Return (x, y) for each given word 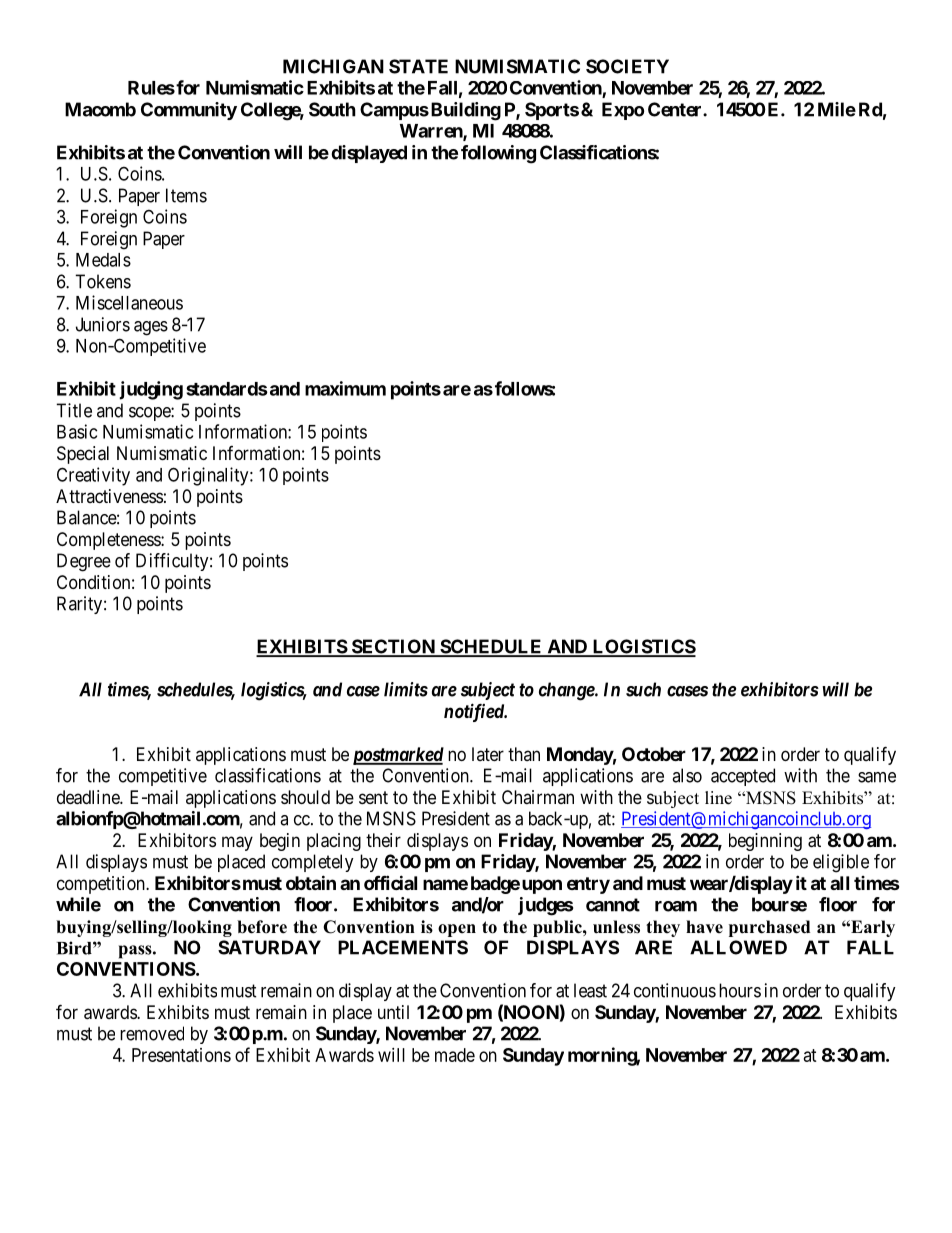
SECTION (393, 647)
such (643, 689)
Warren (432, 132)
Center (676, 109)
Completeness (109, 541)
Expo (623, 111)
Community (189, 111)
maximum (345, 388)
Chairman (538, 797)
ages (151, 328)
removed (152, 1033)
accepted (743, 777)
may (237, 843)
